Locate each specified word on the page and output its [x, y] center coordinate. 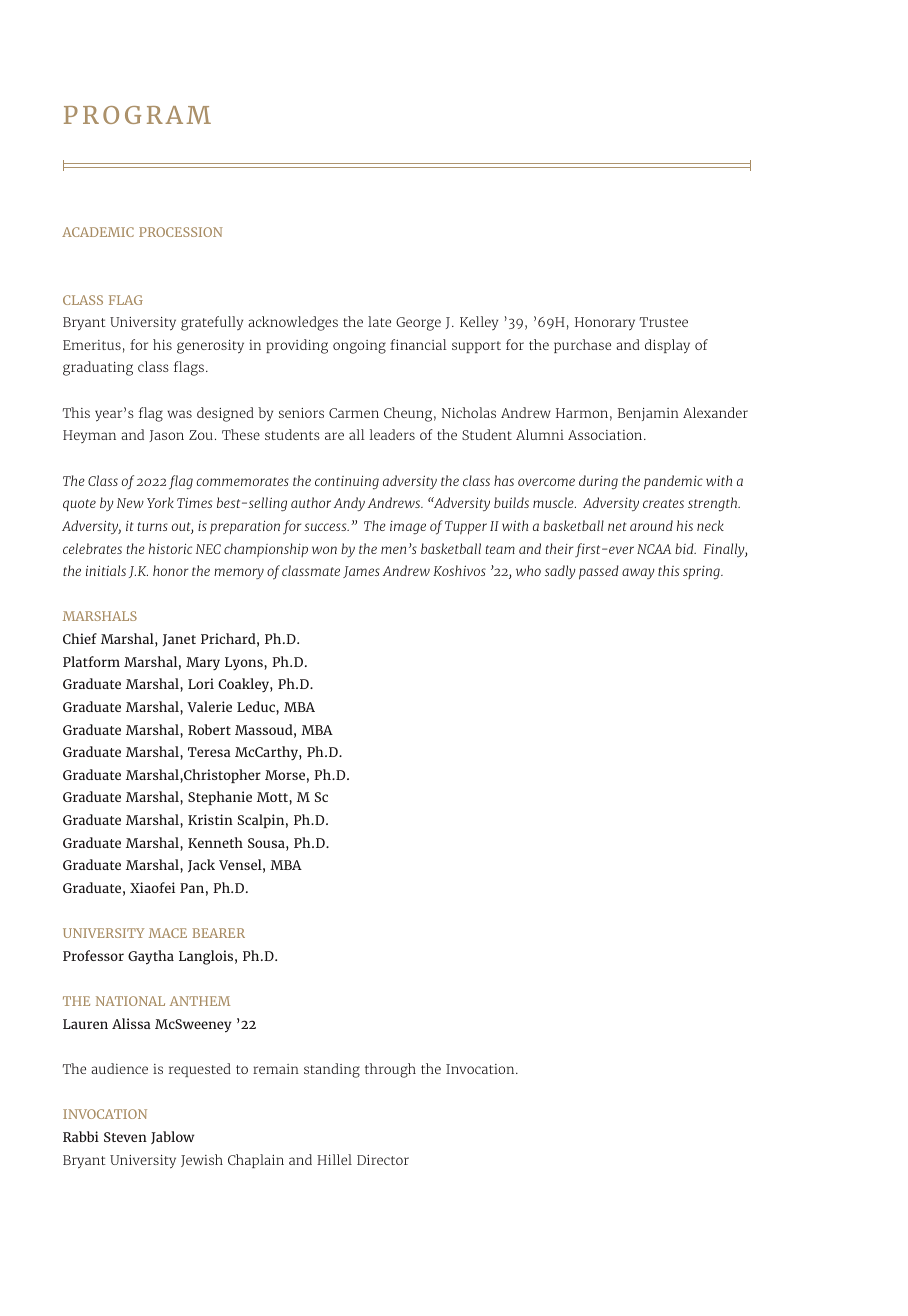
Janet [179, 640]
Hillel [334, 1159]
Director [383, 1160]
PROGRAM [137, 115]
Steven [125, 1137]
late [379, 321]
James [361, 572]
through [390, 1070]
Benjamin [648, 414]
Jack [201, 865]
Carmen [354, 413]
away [638, 573]
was [179, 414]
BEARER [218, 933]
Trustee [664, 322]
